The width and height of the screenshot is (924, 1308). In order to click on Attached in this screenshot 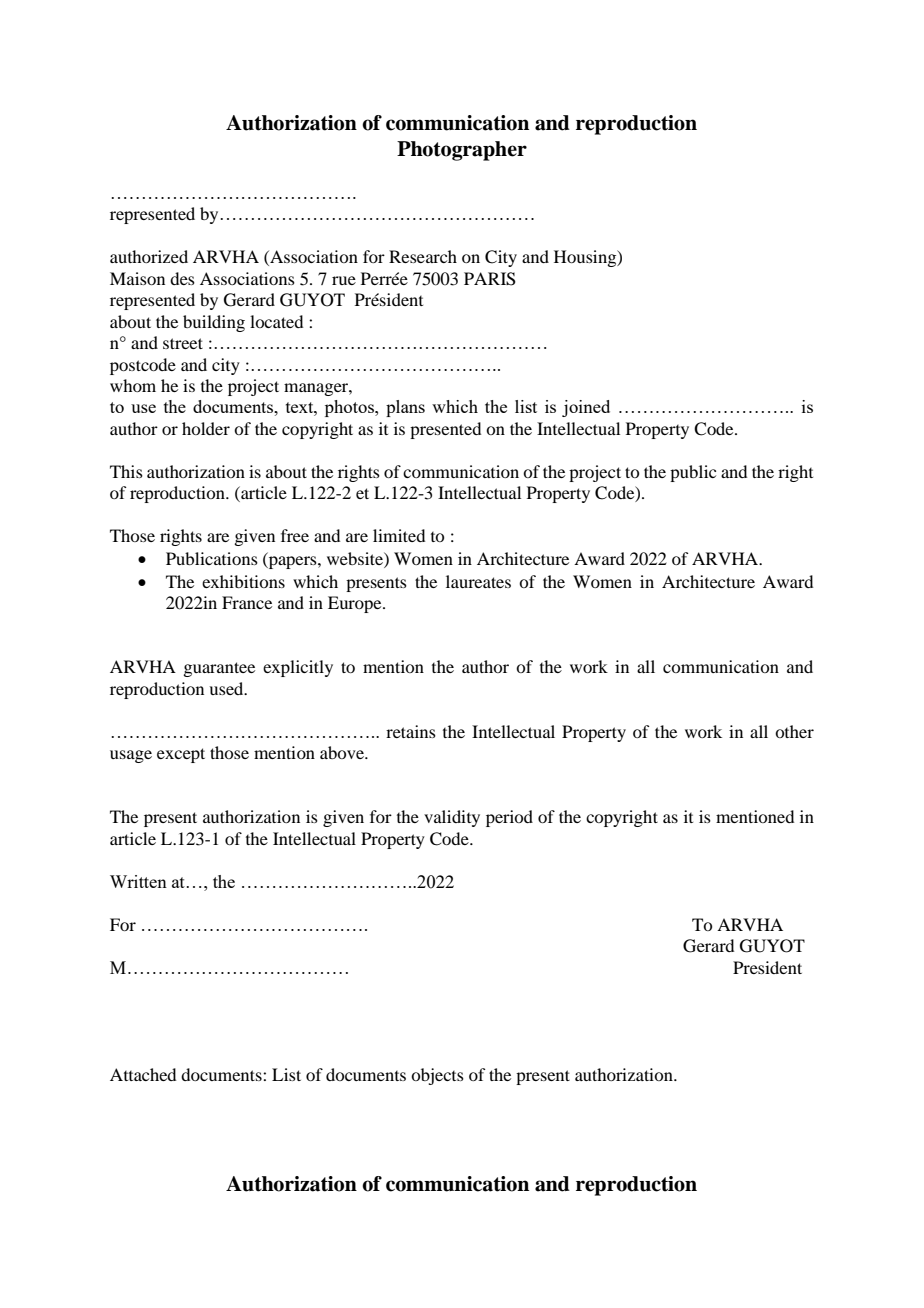, I will do `click(143, 1074)`.
